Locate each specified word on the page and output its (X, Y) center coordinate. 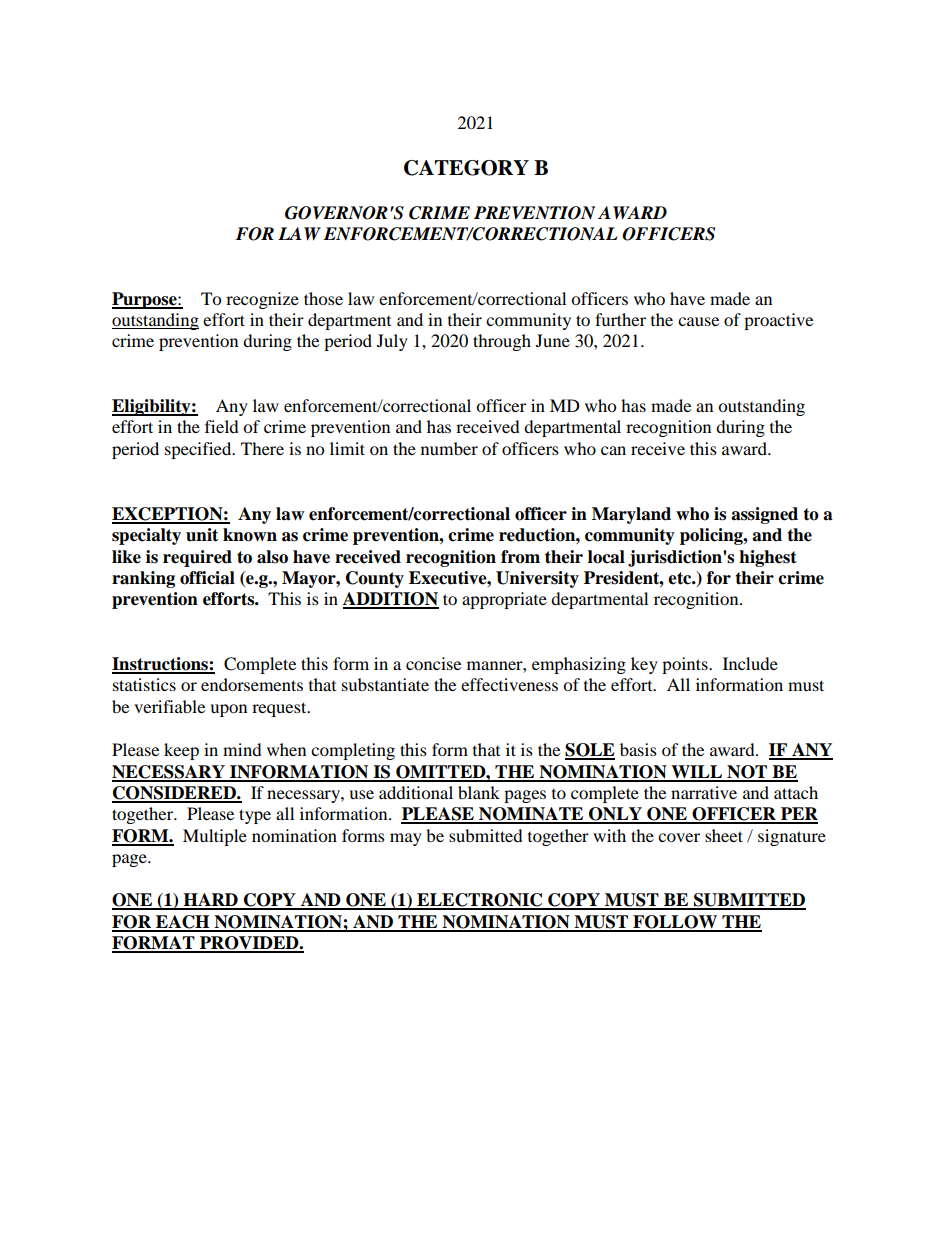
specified (199, 450)
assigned (764, 515)
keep (181, 751)
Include (750, 663)
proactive (778, 321)
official (207, 578)
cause (698, 321)
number (449, 448)
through (502, 342)
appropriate (504, 600)
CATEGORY (466, 168)
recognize (262, 300)
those (323, 298)
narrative (704, 792)
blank (479, 792)
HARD (210, 901)
